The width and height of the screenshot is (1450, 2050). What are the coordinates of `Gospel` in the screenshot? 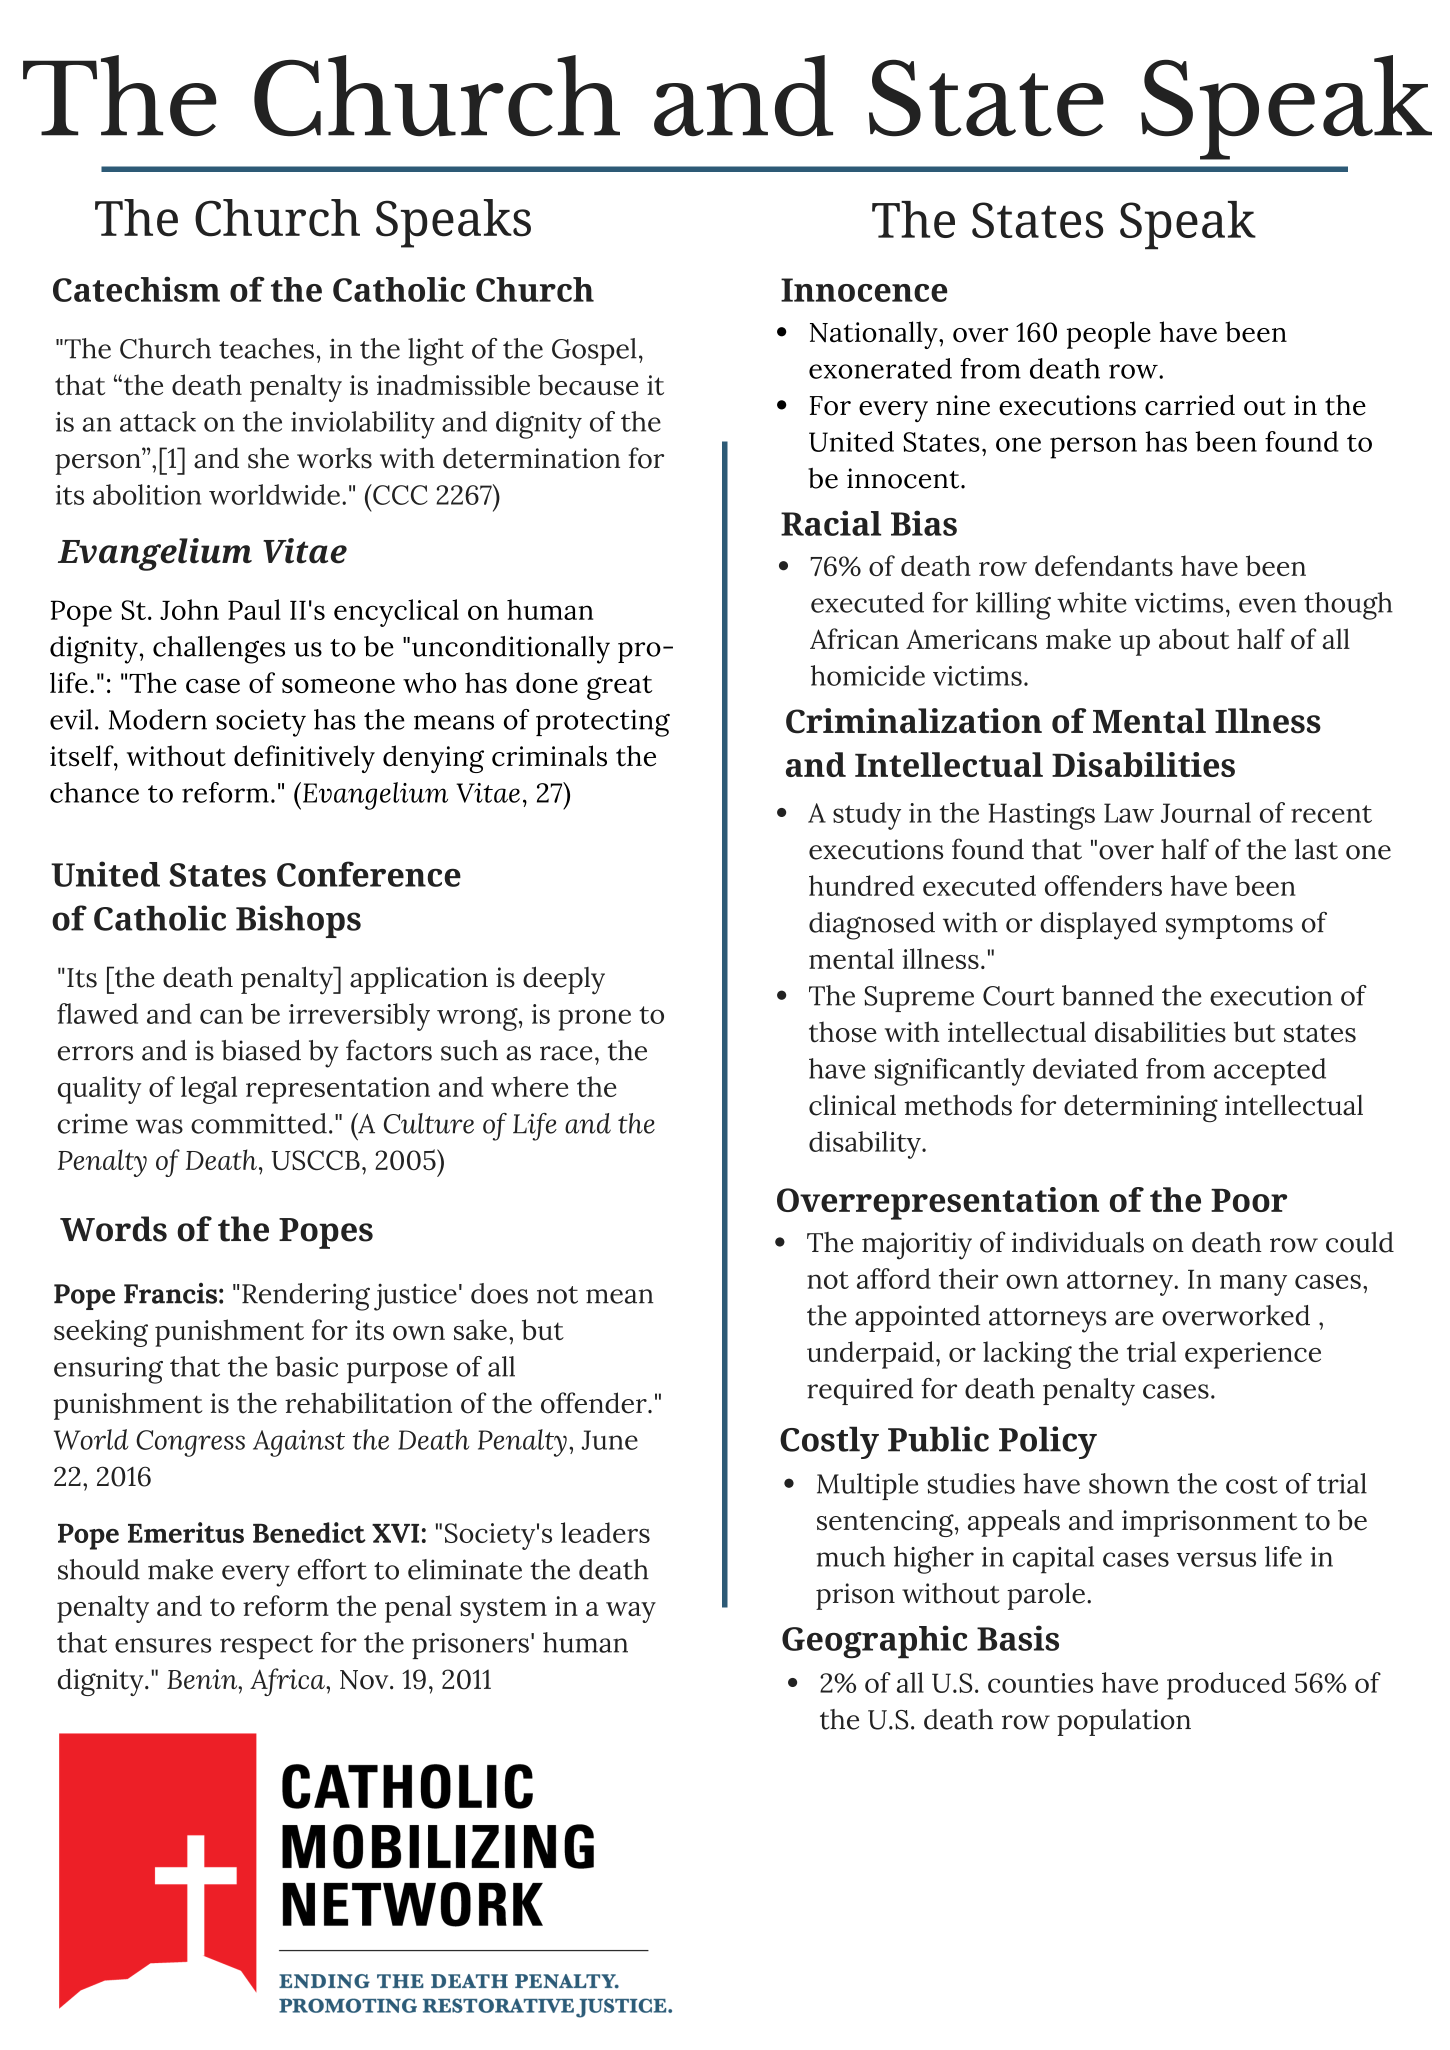 It's located at (594, 351).
